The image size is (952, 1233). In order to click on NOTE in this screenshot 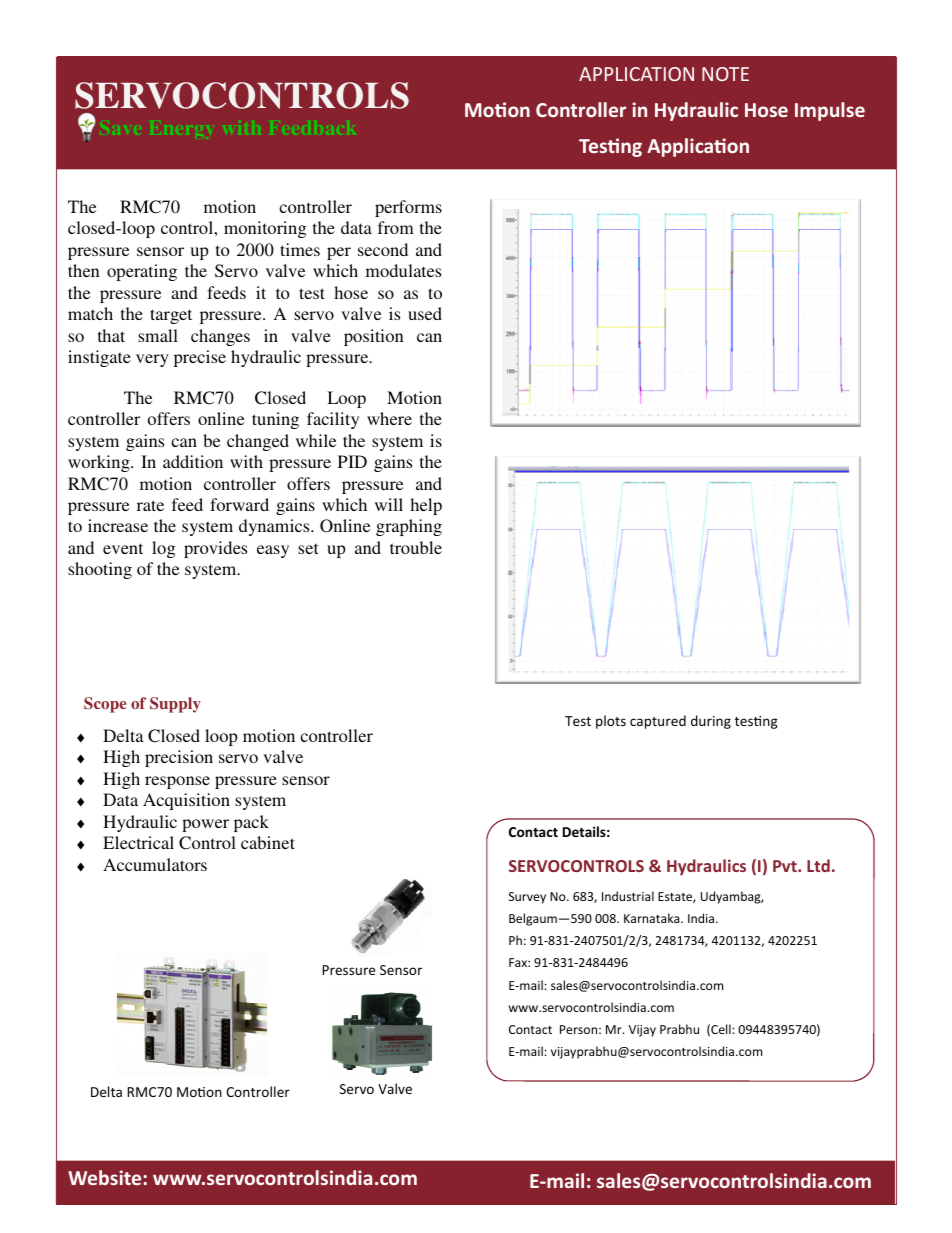, I will do `click(725, 74)`.
